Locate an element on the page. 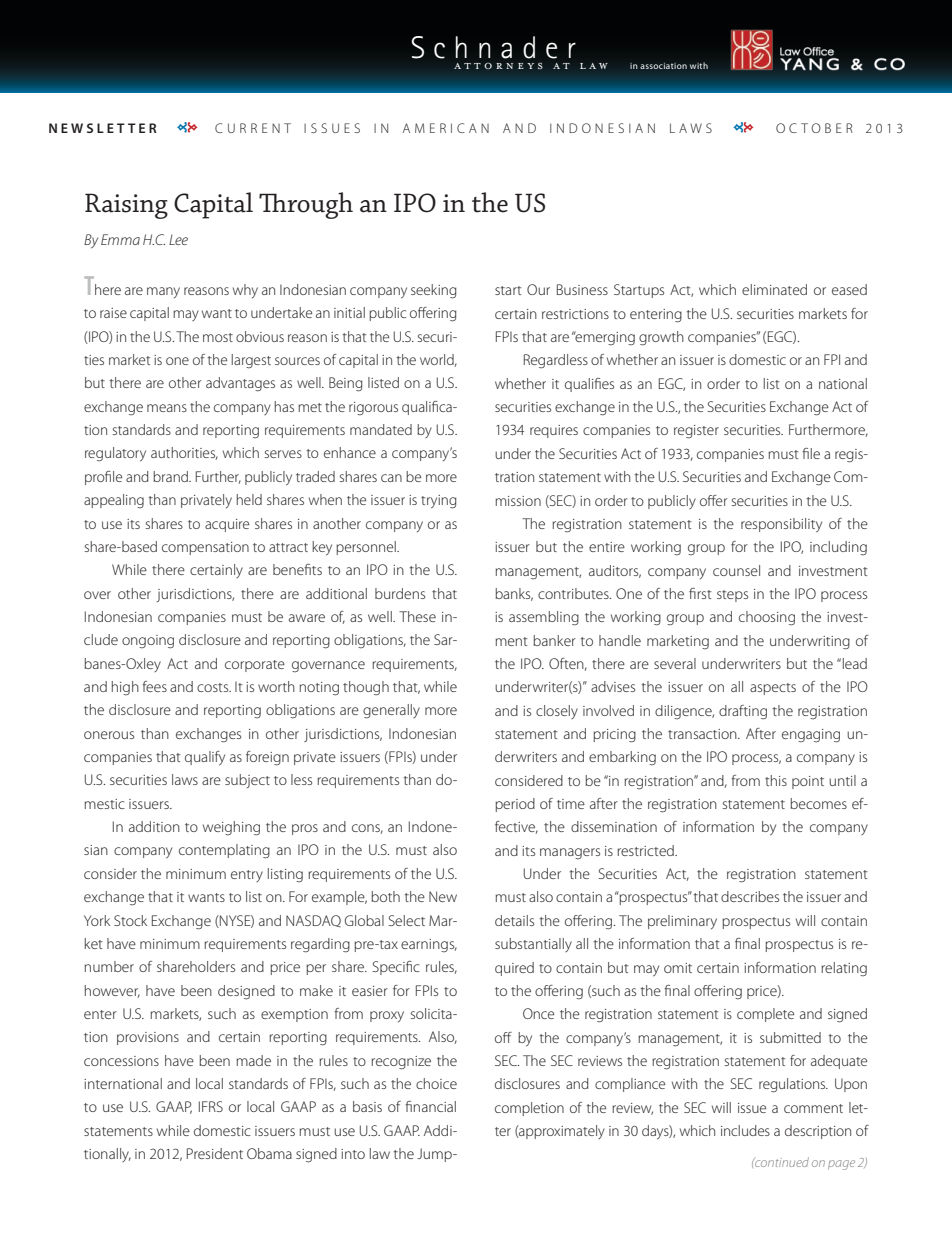 The image size is (952, 1233). this is located at coordinates (776, 780).
